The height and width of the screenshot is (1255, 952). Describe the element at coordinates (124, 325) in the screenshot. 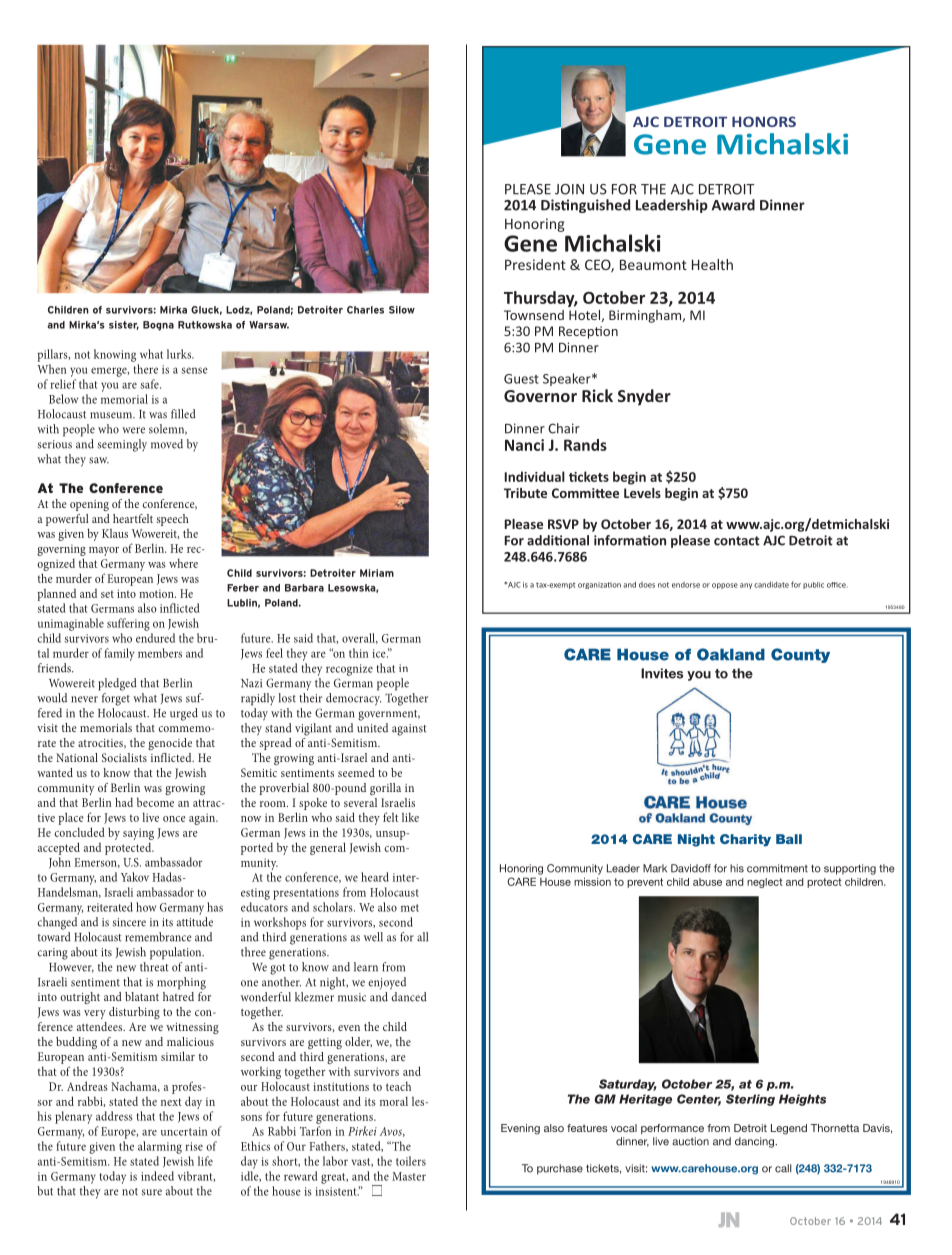

I see `sister` at that location.
